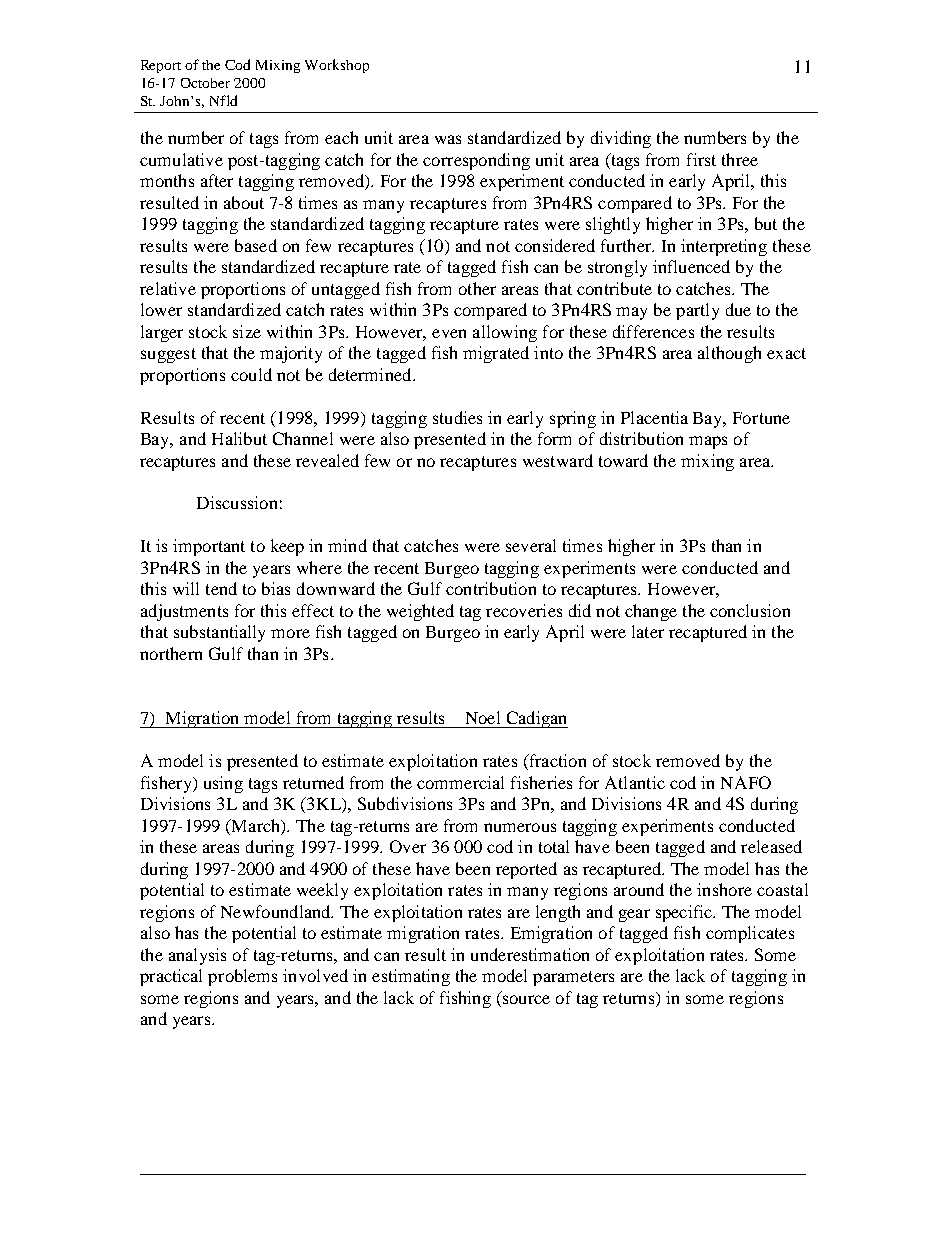  What do you see at coordinates (457, 417) in the image?
I see `studies` at bounding box center [457, 417].
